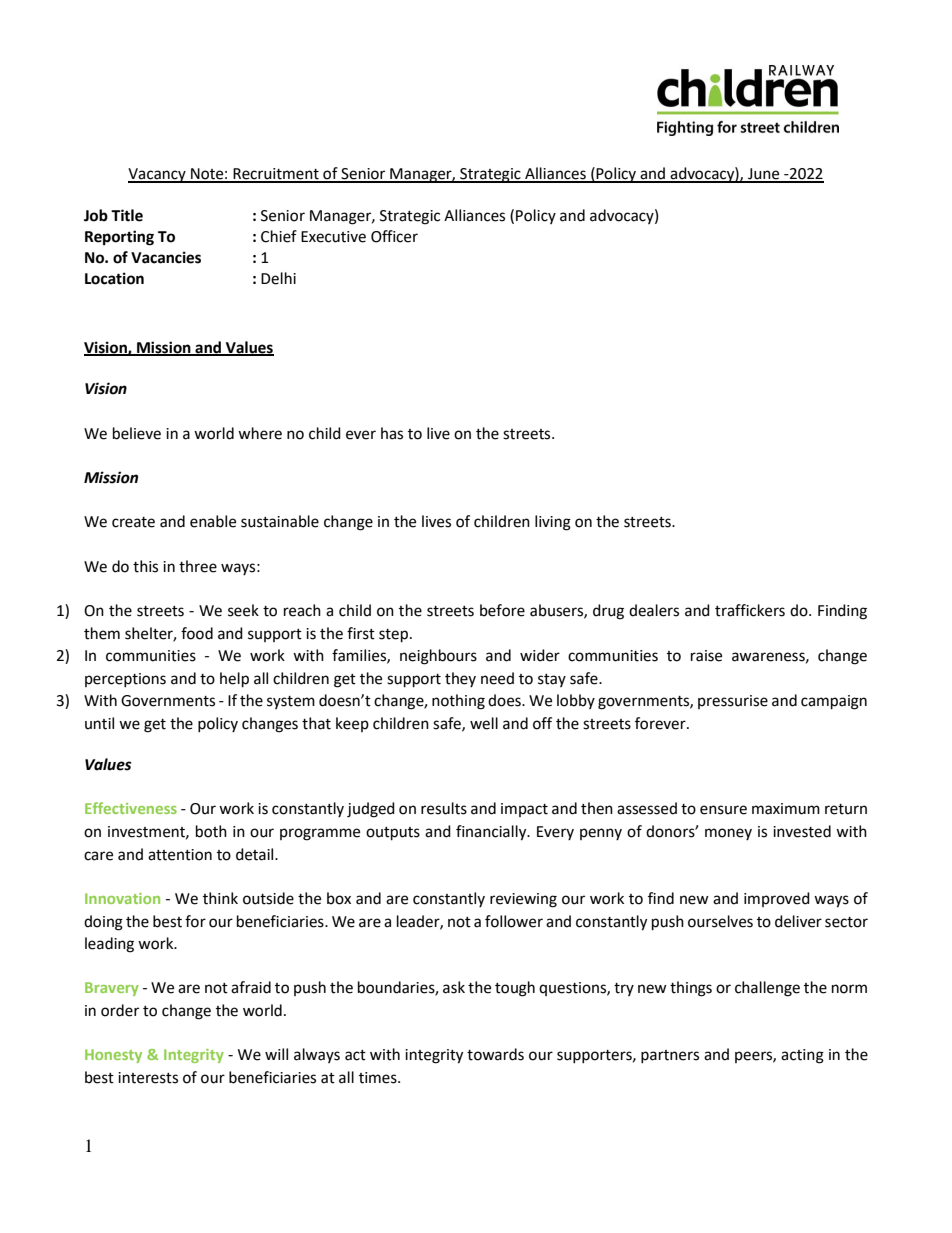 The image size is (952, 1233). Describe the element at coordinates (394, 236) in the screenshot. I see `Officer` at that location.
